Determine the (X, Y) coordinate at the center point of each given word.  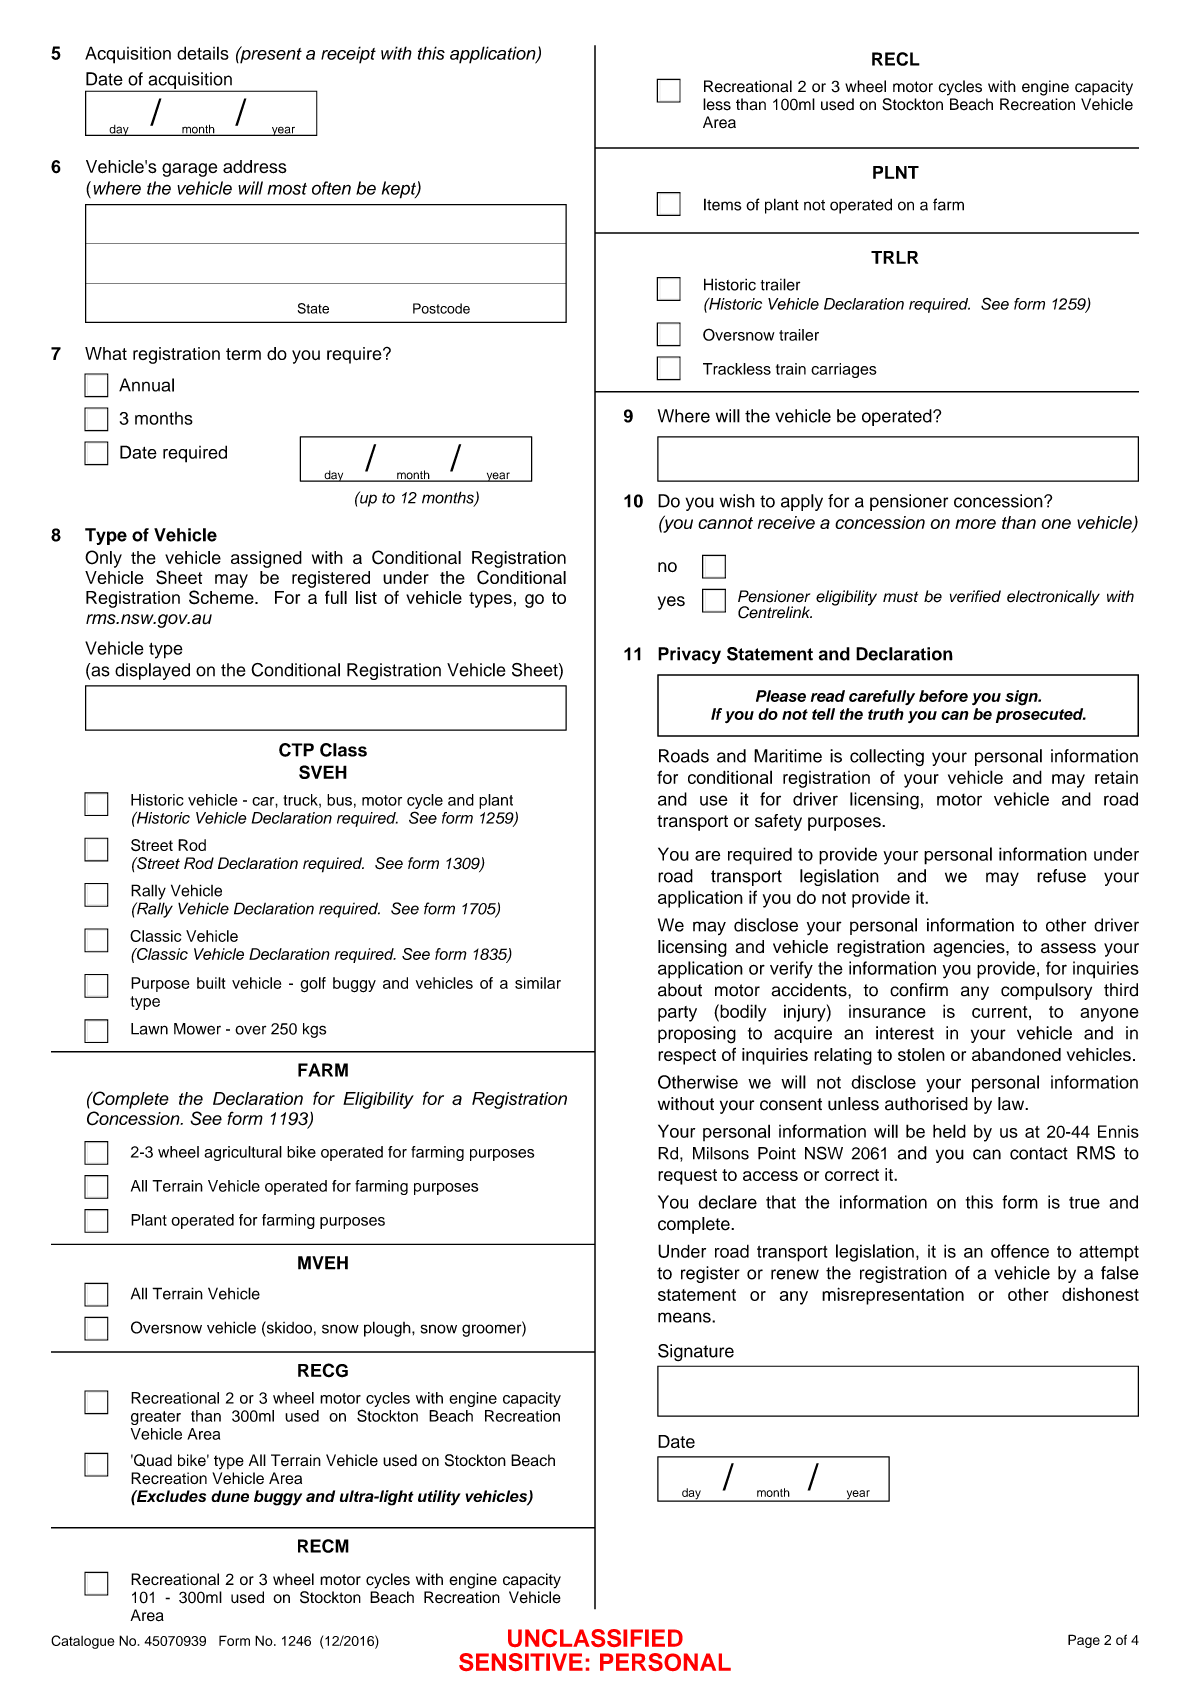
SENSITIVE (521, 1662)
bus (339, 800)
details (203, 53)
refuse (1061, 876)
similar (538, 983)
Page (1084, 1641)
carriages (844, 370)
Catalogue (82, 1642)
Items (722, 204)
